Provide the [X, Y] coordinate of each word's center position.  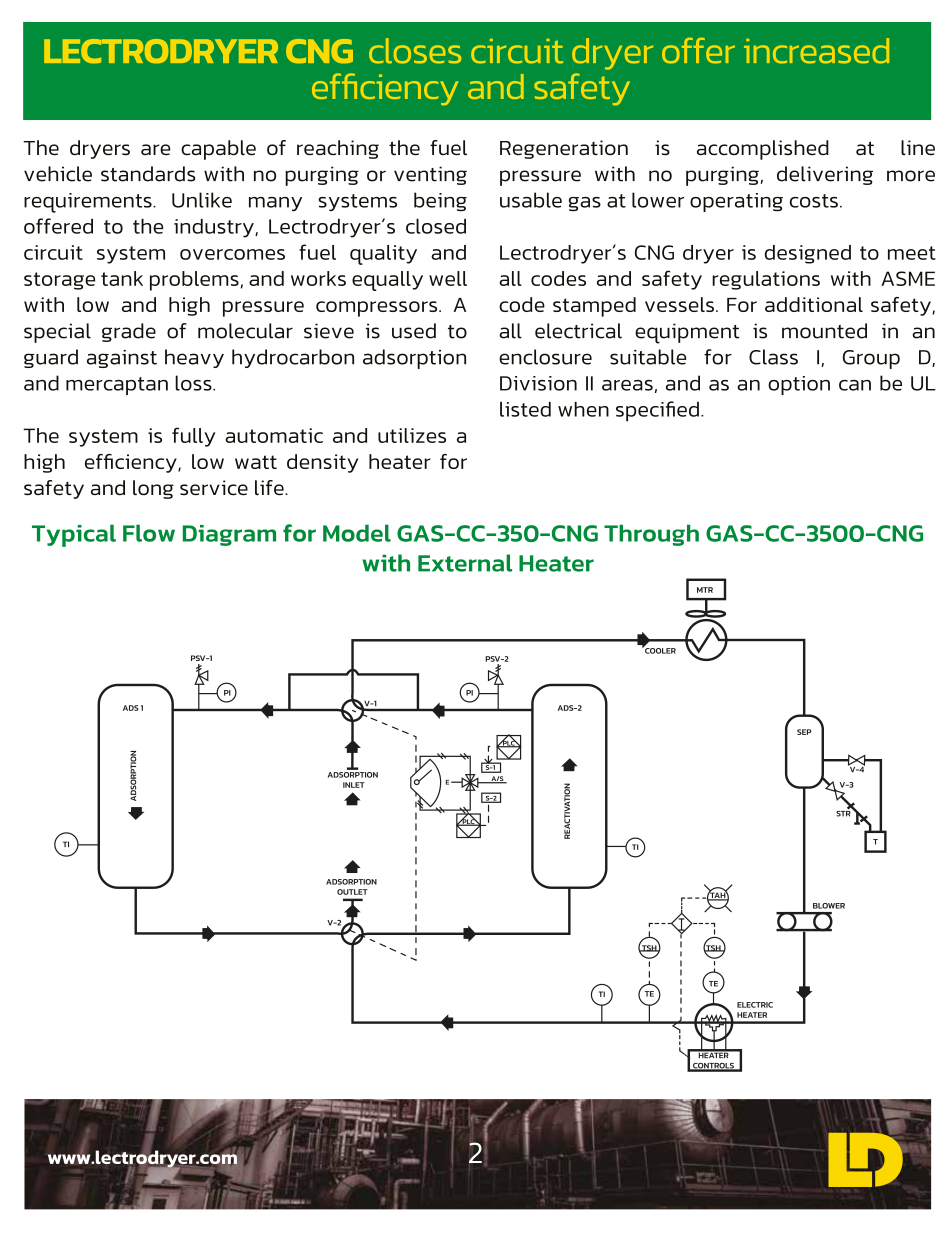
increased [816, 51]
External [465, 563]
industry [215, 228]
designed [808, 254]
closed [436, 226]
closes [415, 51]
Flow [149, 533]
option [799, 385]
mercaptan [117, 386]
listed [525, 409]
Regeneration [564, 149]
